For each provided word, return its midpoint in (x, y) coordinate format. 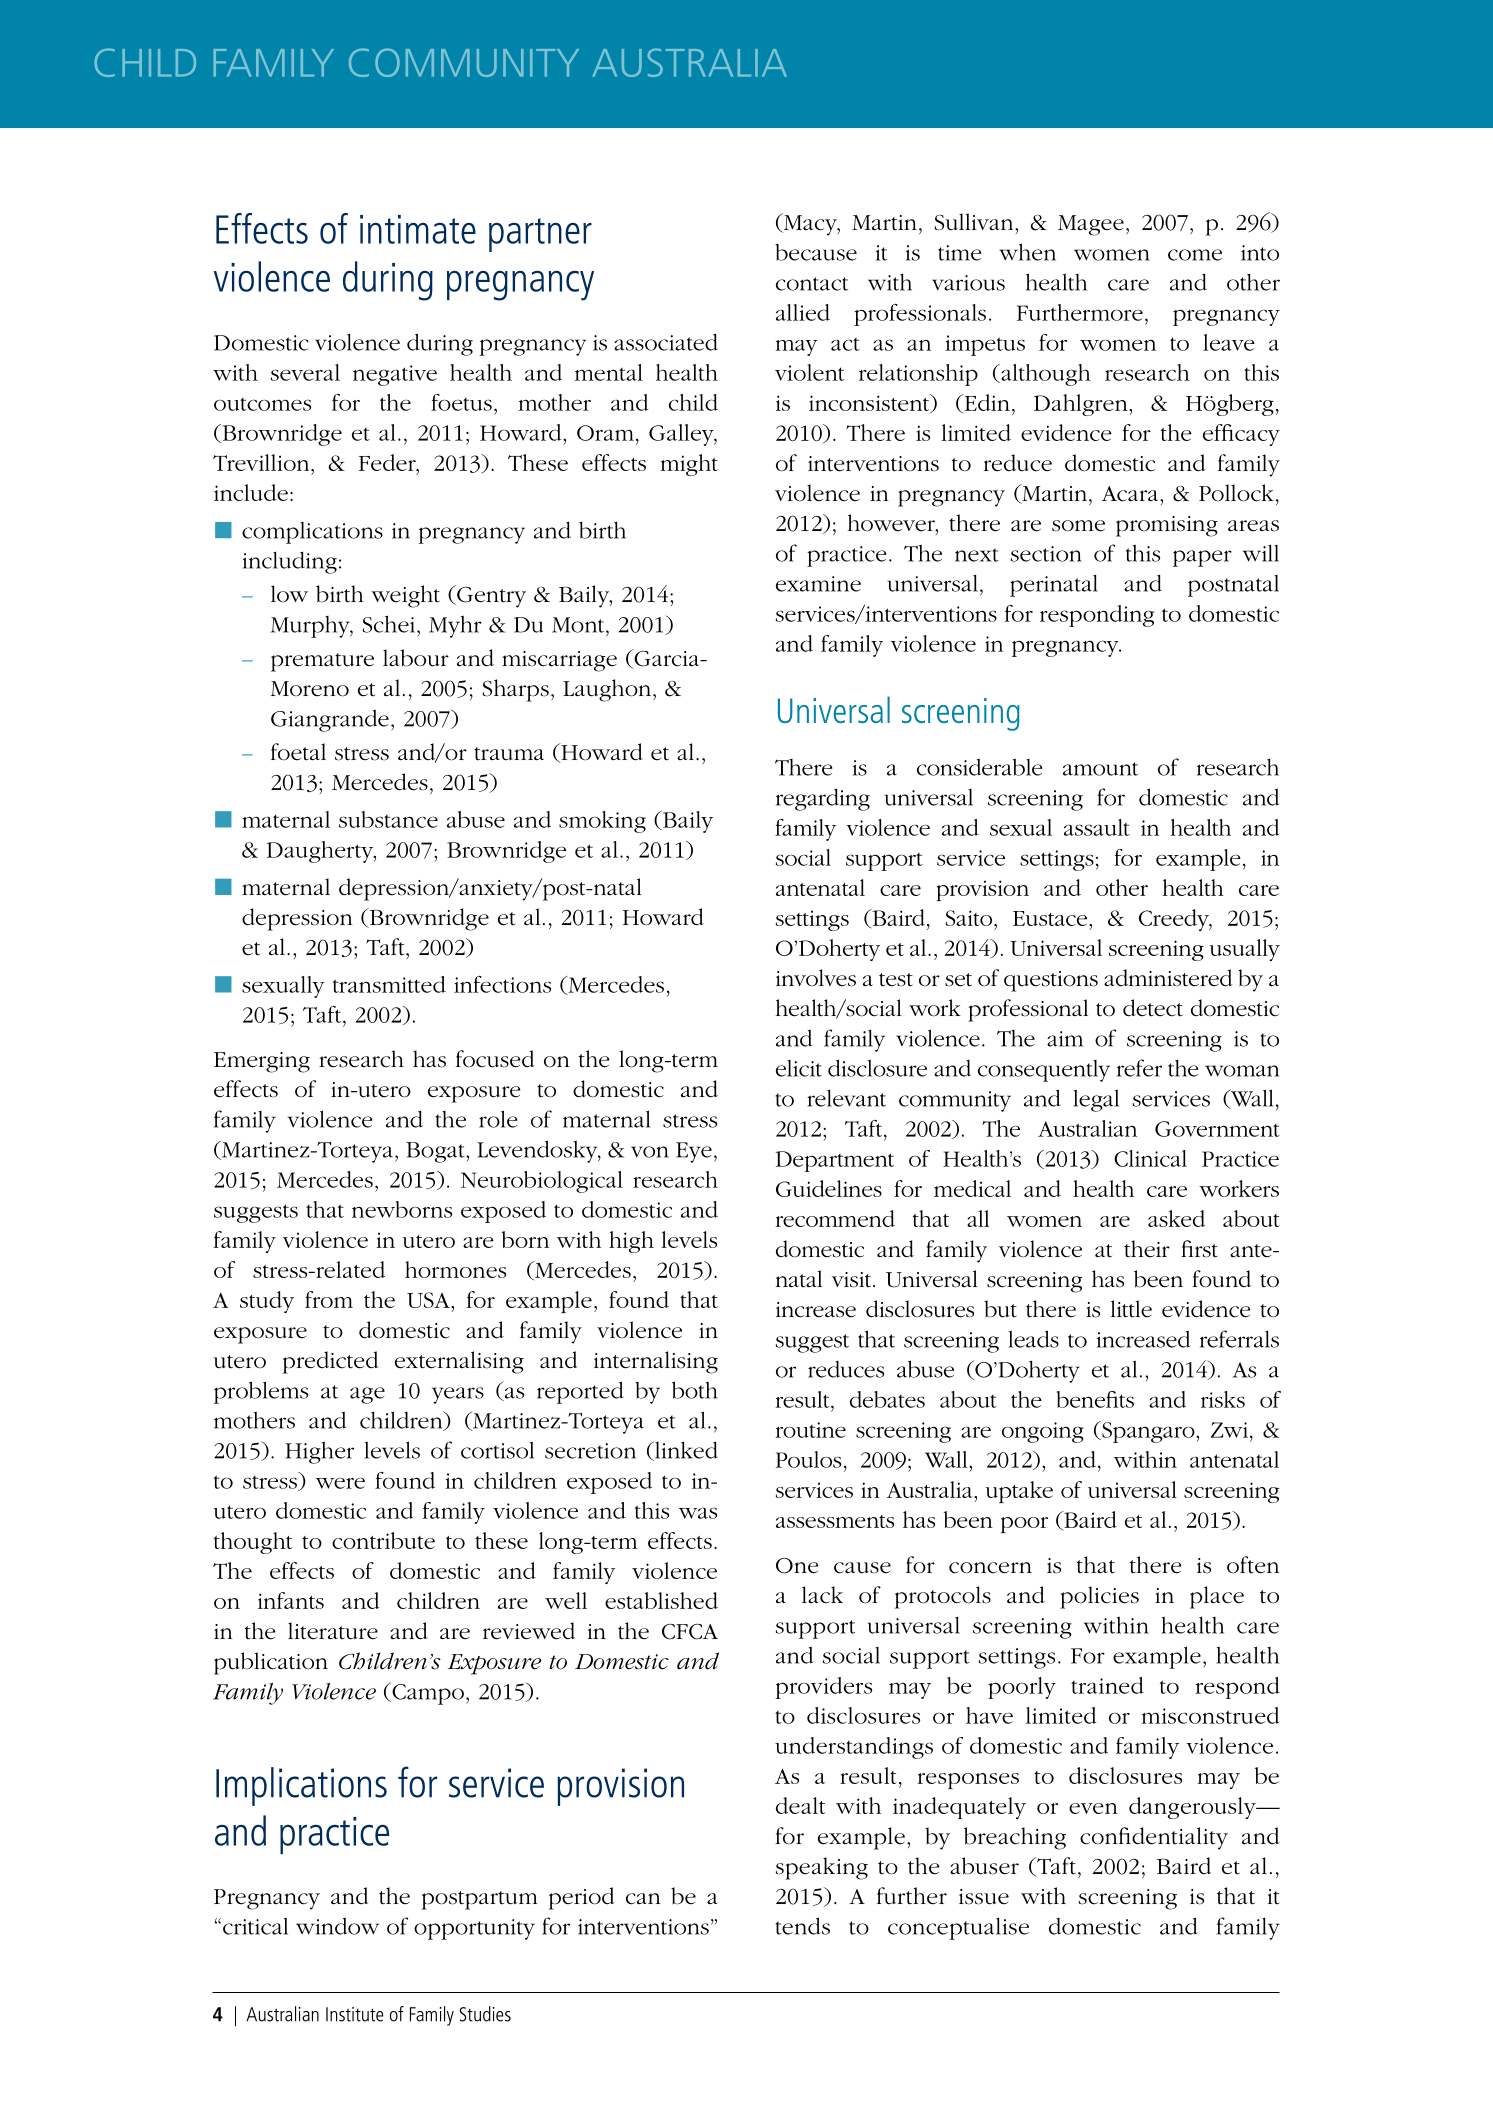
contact (812, 284)
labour (416, 658)
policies (1099, 1597)
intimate (418, 229)
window (337, 1926)
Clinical (1150, 1158)
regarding (823, 799)
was (698, 1513)
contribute (383, 1540)
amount (1100, 769)
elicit (799, 1068)
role (498, 1119)
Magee (1091, 225)
